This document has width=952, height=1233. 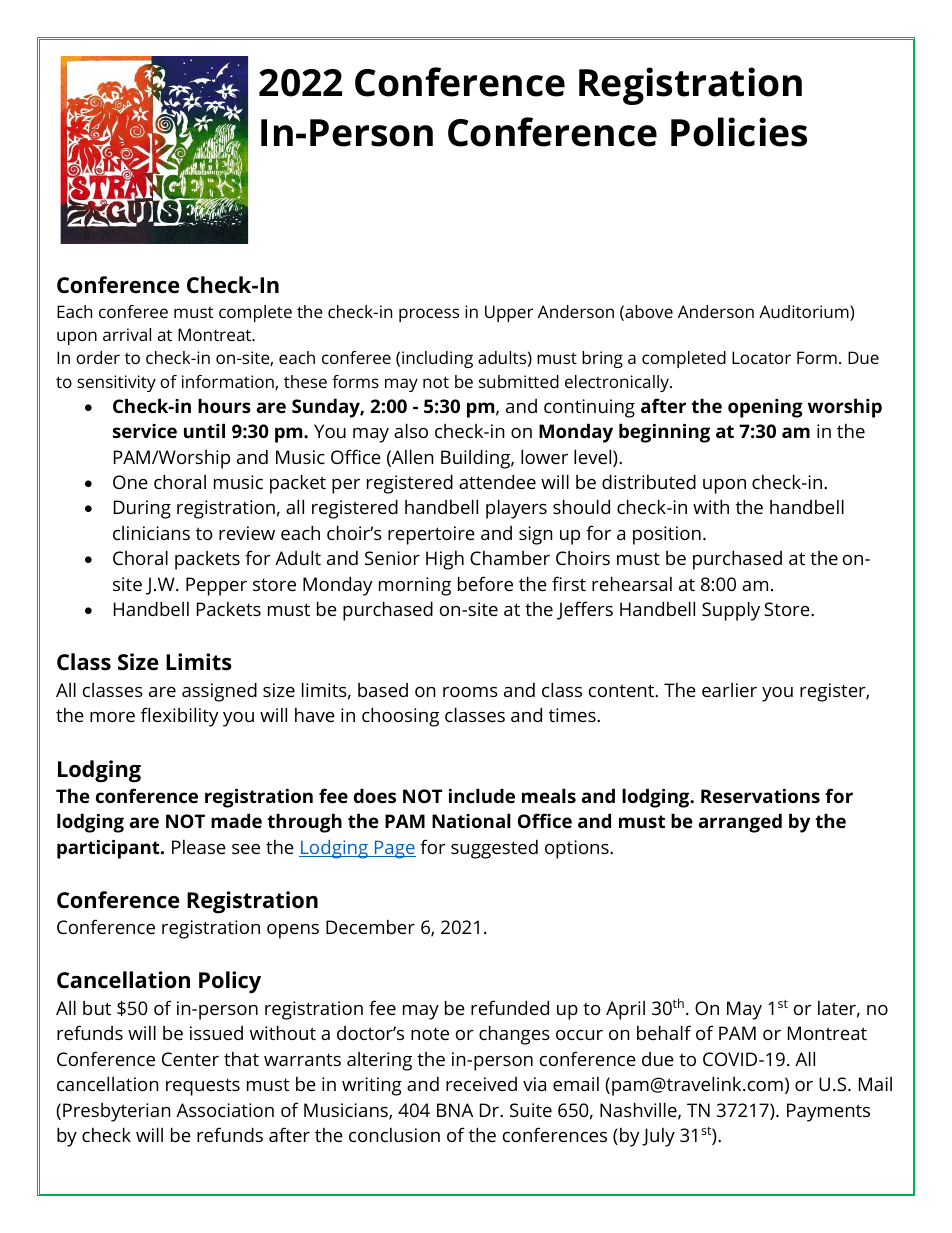 What do you see at coordinates (127, 334) in the document?
I see `arrival` at bounding box center [127, 334].
